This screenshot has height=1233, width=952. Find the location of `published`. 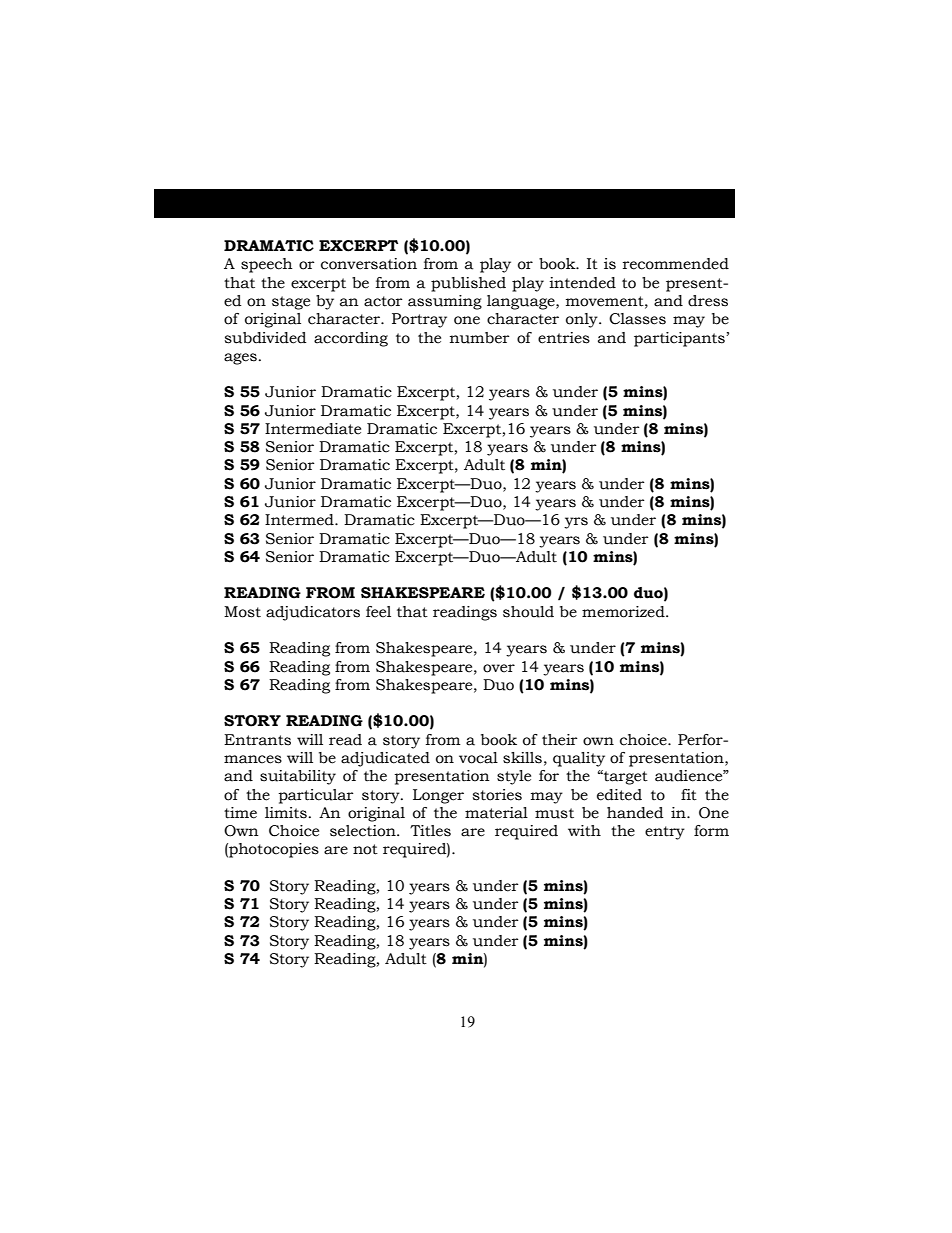

published is located at coordinates (468, 284).
